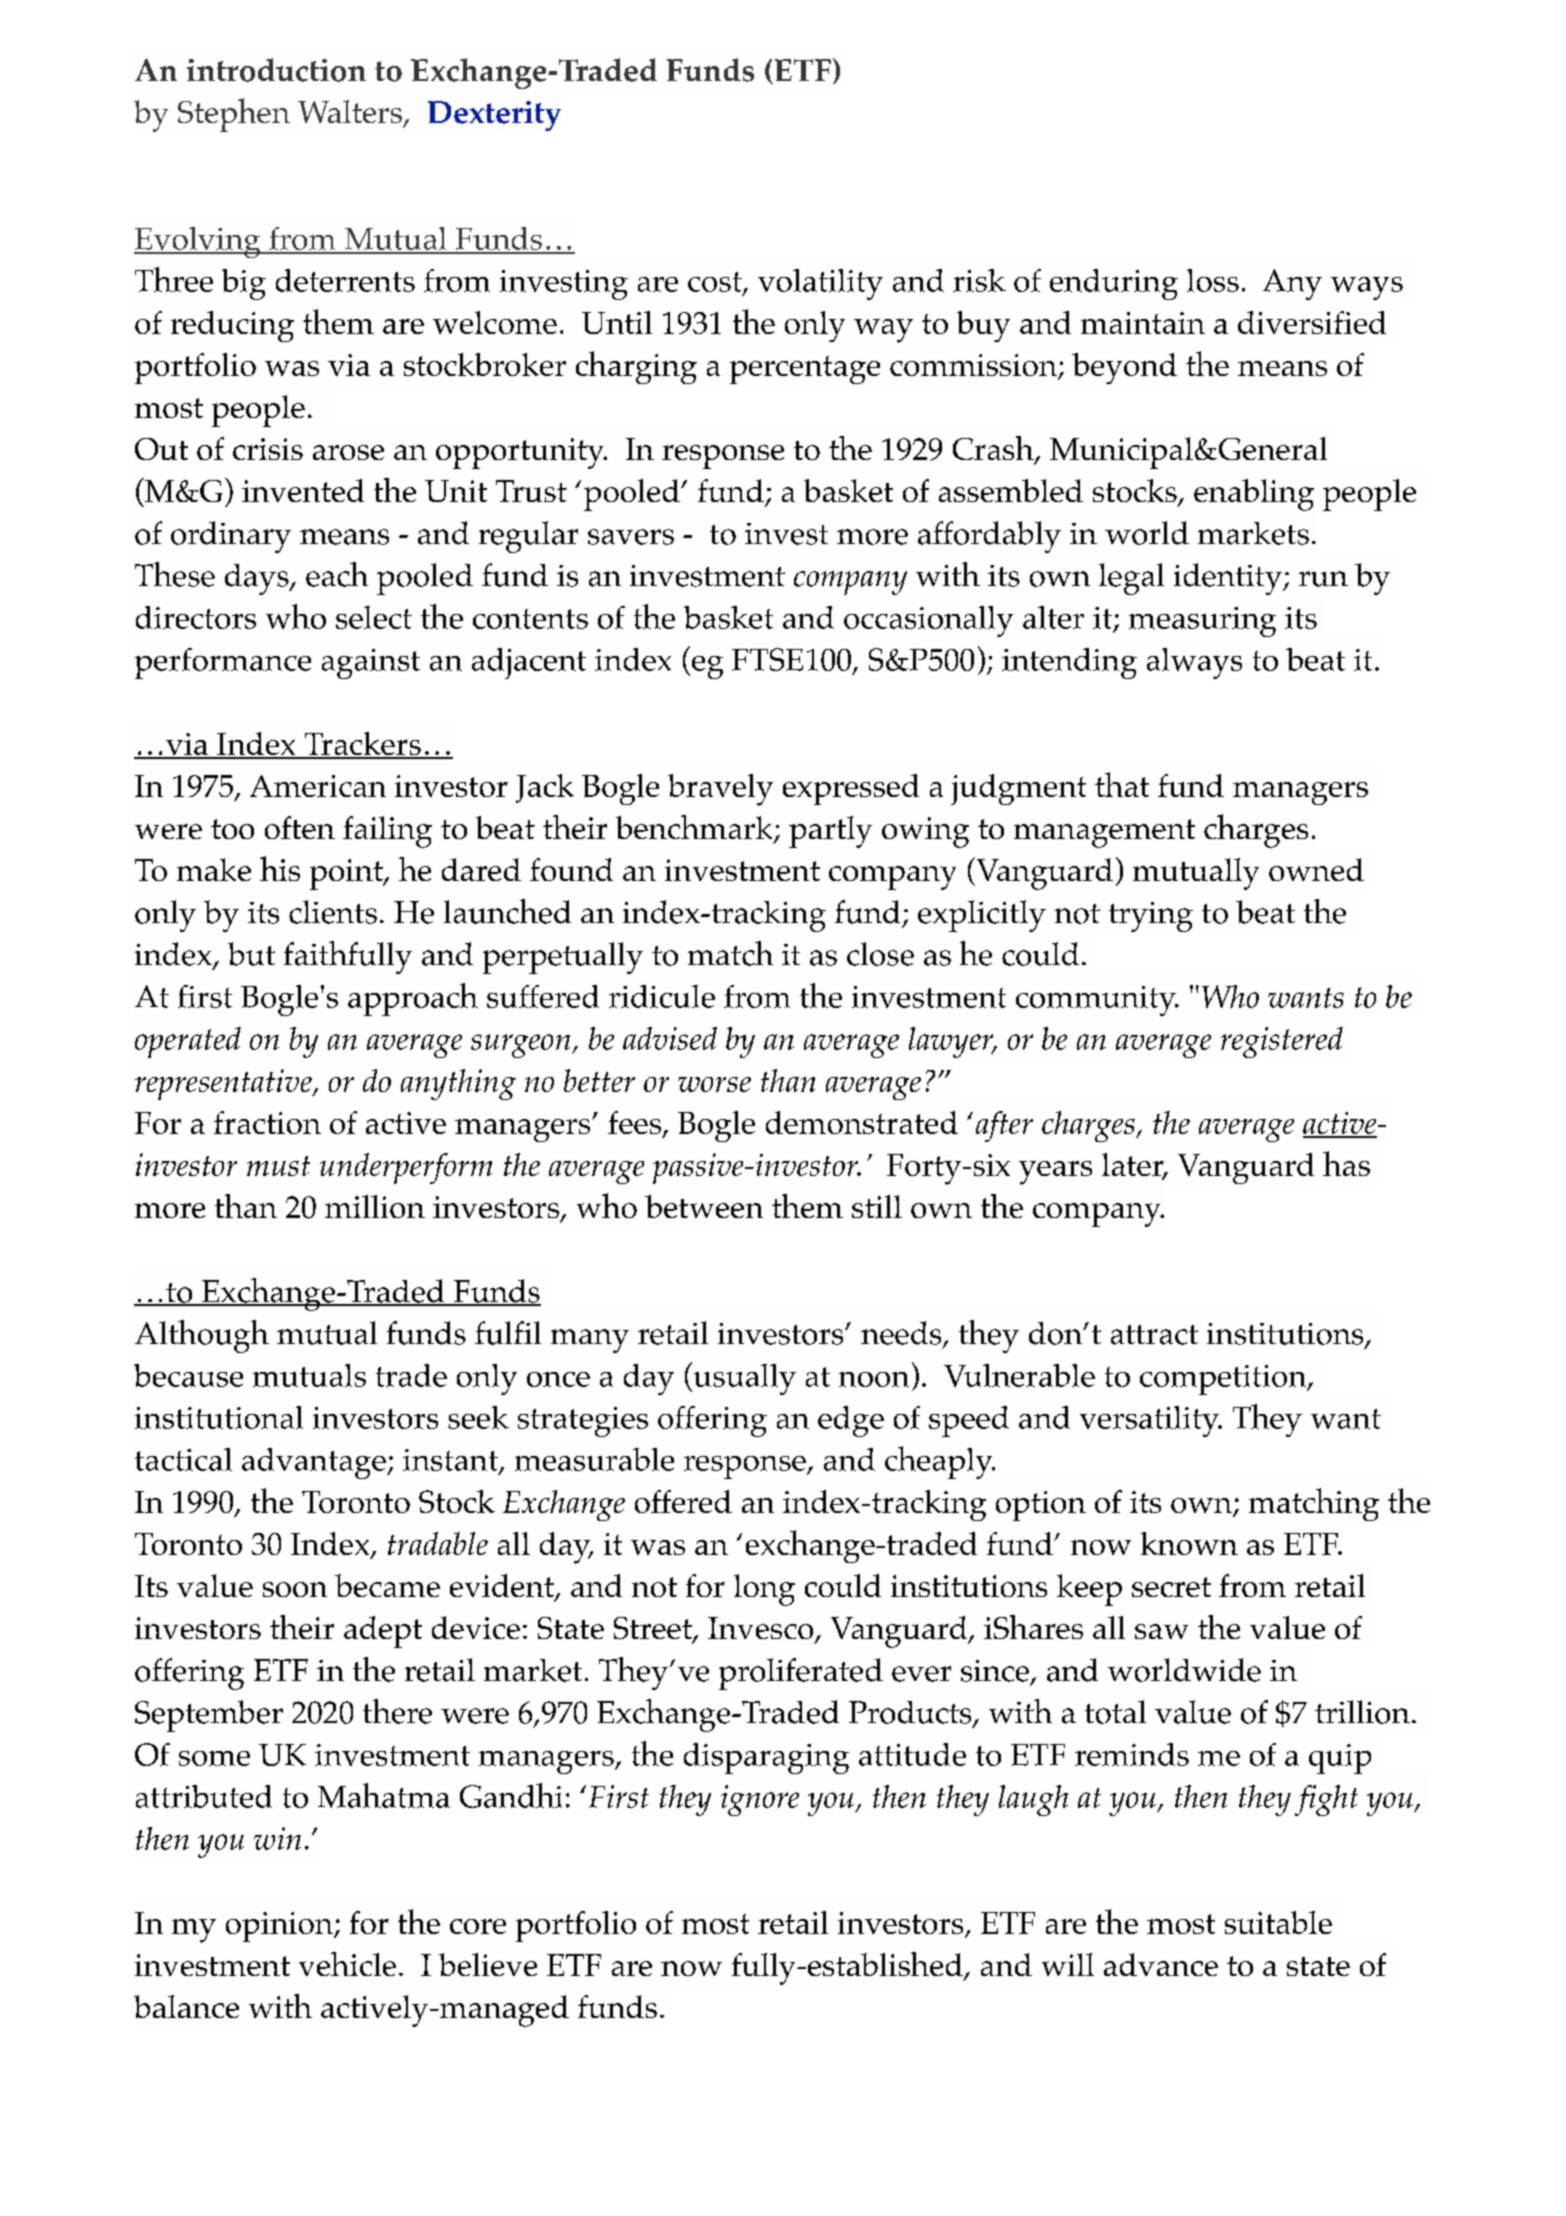 The height and width of the screenshot is (2216, 1566). Describe the element at coordinates (1346, 1163) in the screenshot. I see `has` at that location.
